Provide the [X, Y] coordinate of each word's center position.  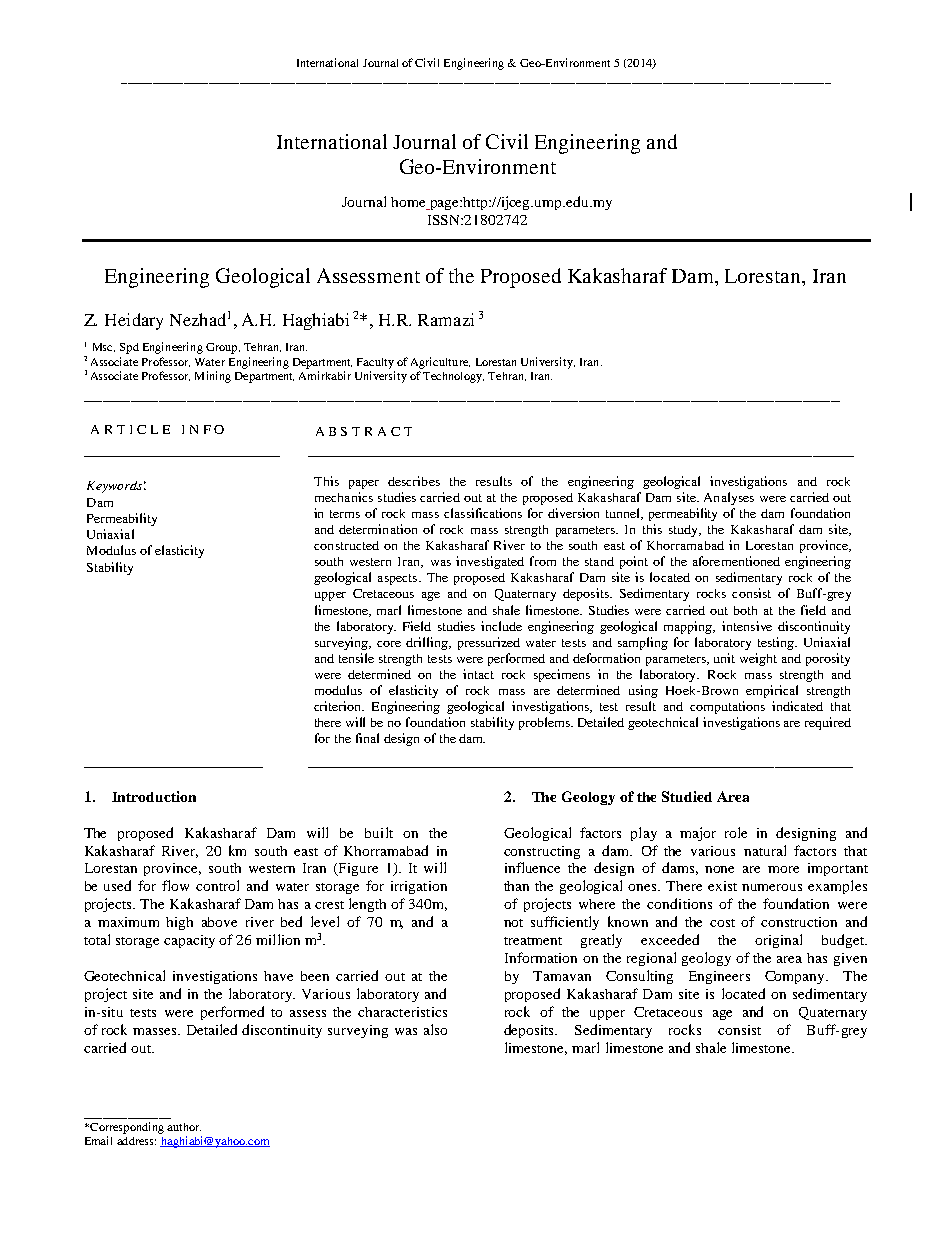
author [184, 1127]
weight [758, 659]
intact [478, 674]
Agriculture [440, 363]
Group [223, 348]
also [435, 1029]
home [409, 203]
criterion [339, 706]
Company [796, 977]
